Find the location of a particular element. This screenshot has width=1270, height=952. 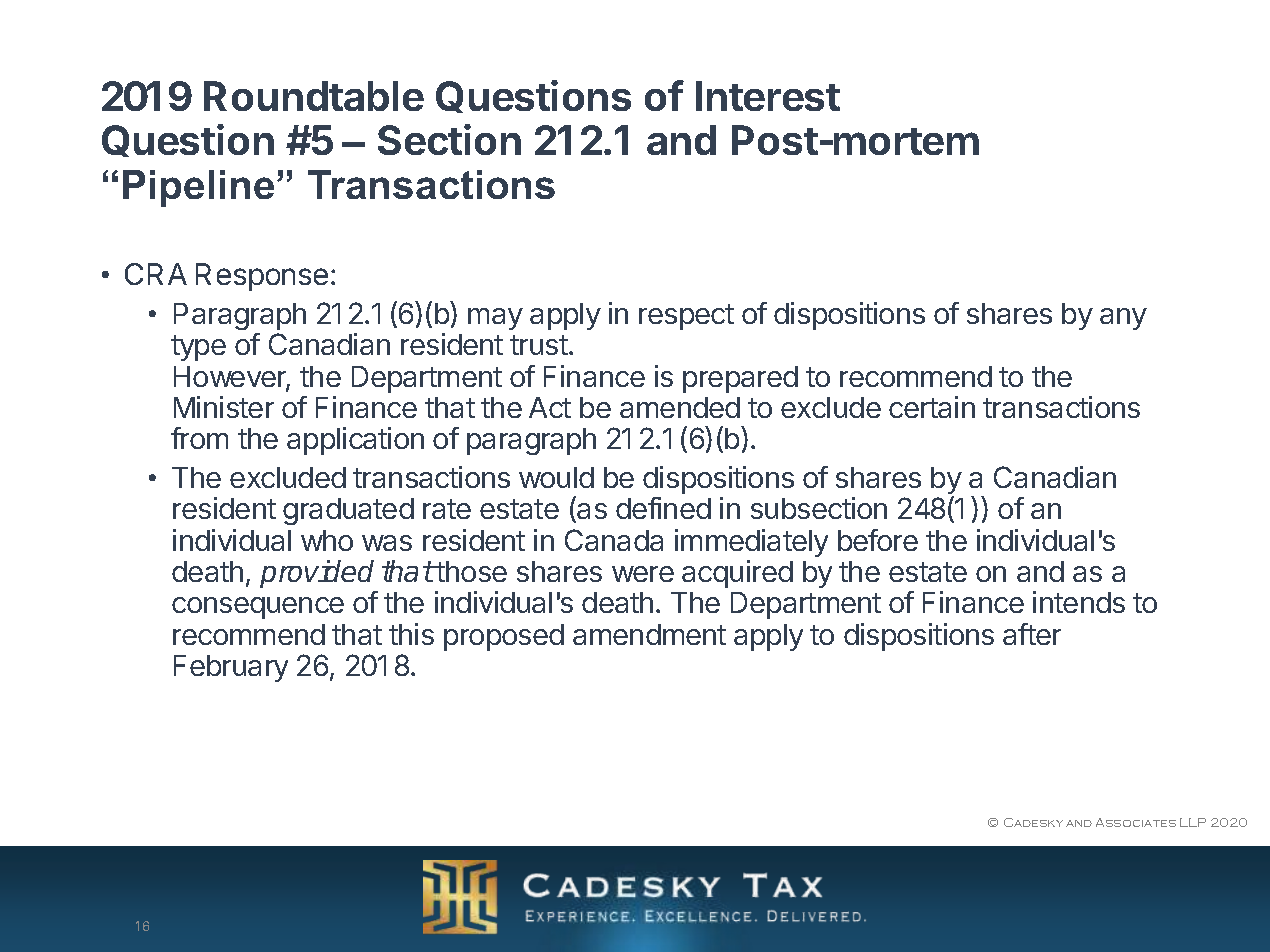

any is located at coordinates (1123, 319).
